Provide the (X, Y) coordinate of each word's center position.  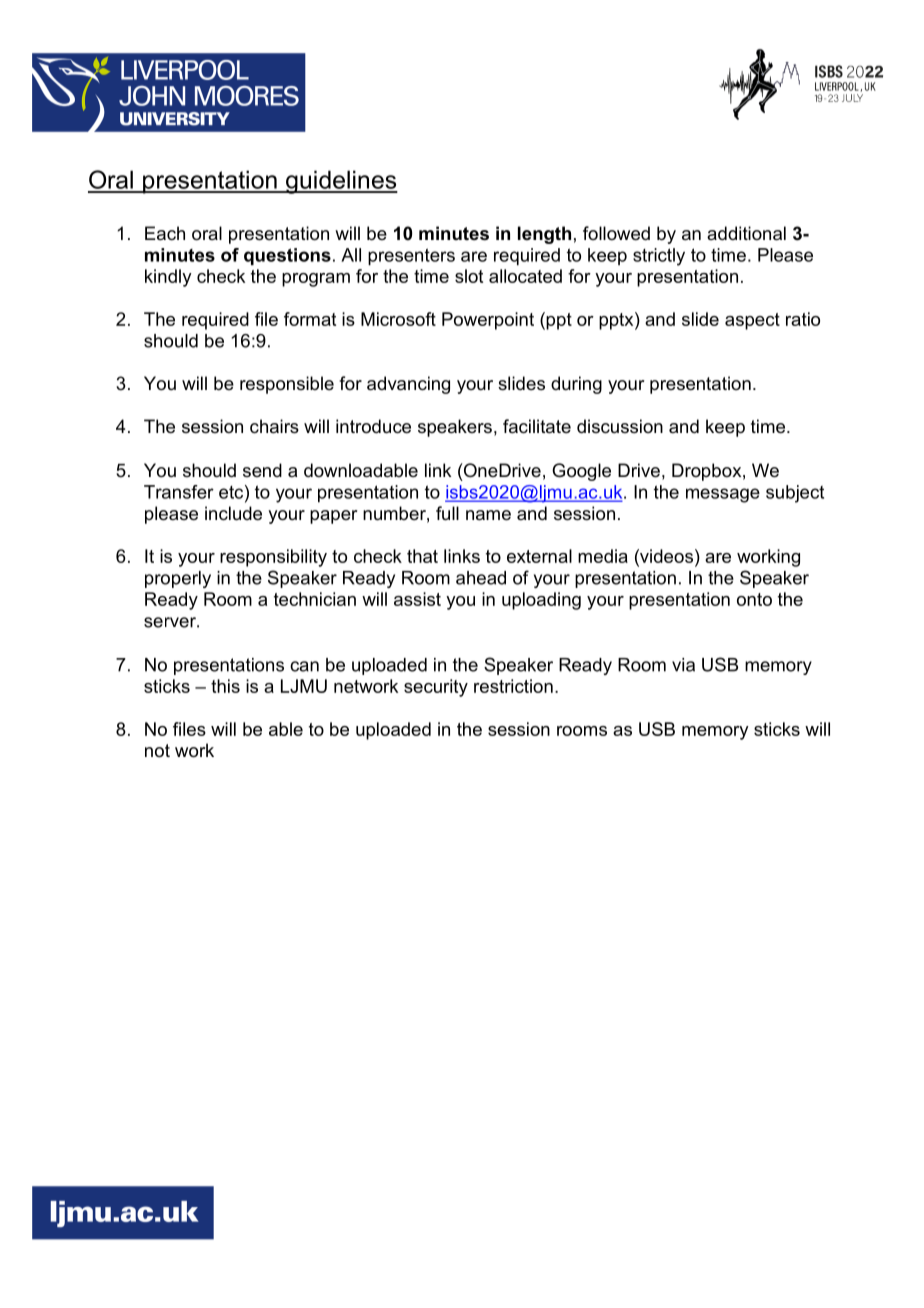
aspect (752, 321)
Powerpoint (488, 321)
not (157, 750)
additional (746, 233)
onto (754, 599)
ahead (481, 578)
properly (178, 579)
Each (165, 233)
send (262, 470)
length (544, 235)
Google (581, 472)
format (310, 319)
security (436, 688)
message (723, 495)
